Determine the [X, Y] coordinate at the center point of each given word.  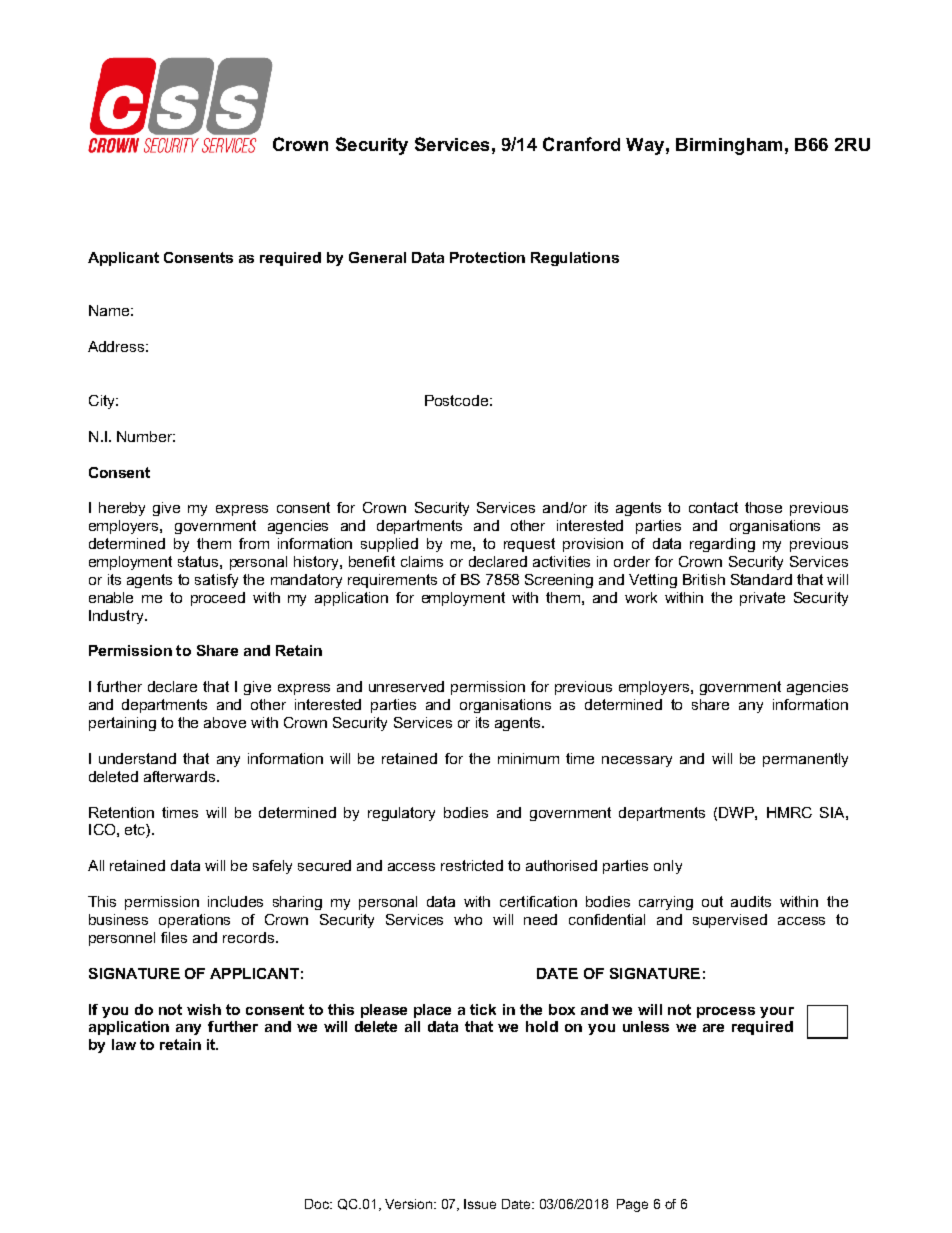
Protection [487, 257]
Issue [480, 1204]
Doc [318, 1204]
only [668, 867]
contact [713, 507]
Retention [121, 812]
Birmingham [729, 146]
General [377, 257]
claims [422, 561]
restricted [472, 865]
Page [632, 1205]
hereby [122, 509]
